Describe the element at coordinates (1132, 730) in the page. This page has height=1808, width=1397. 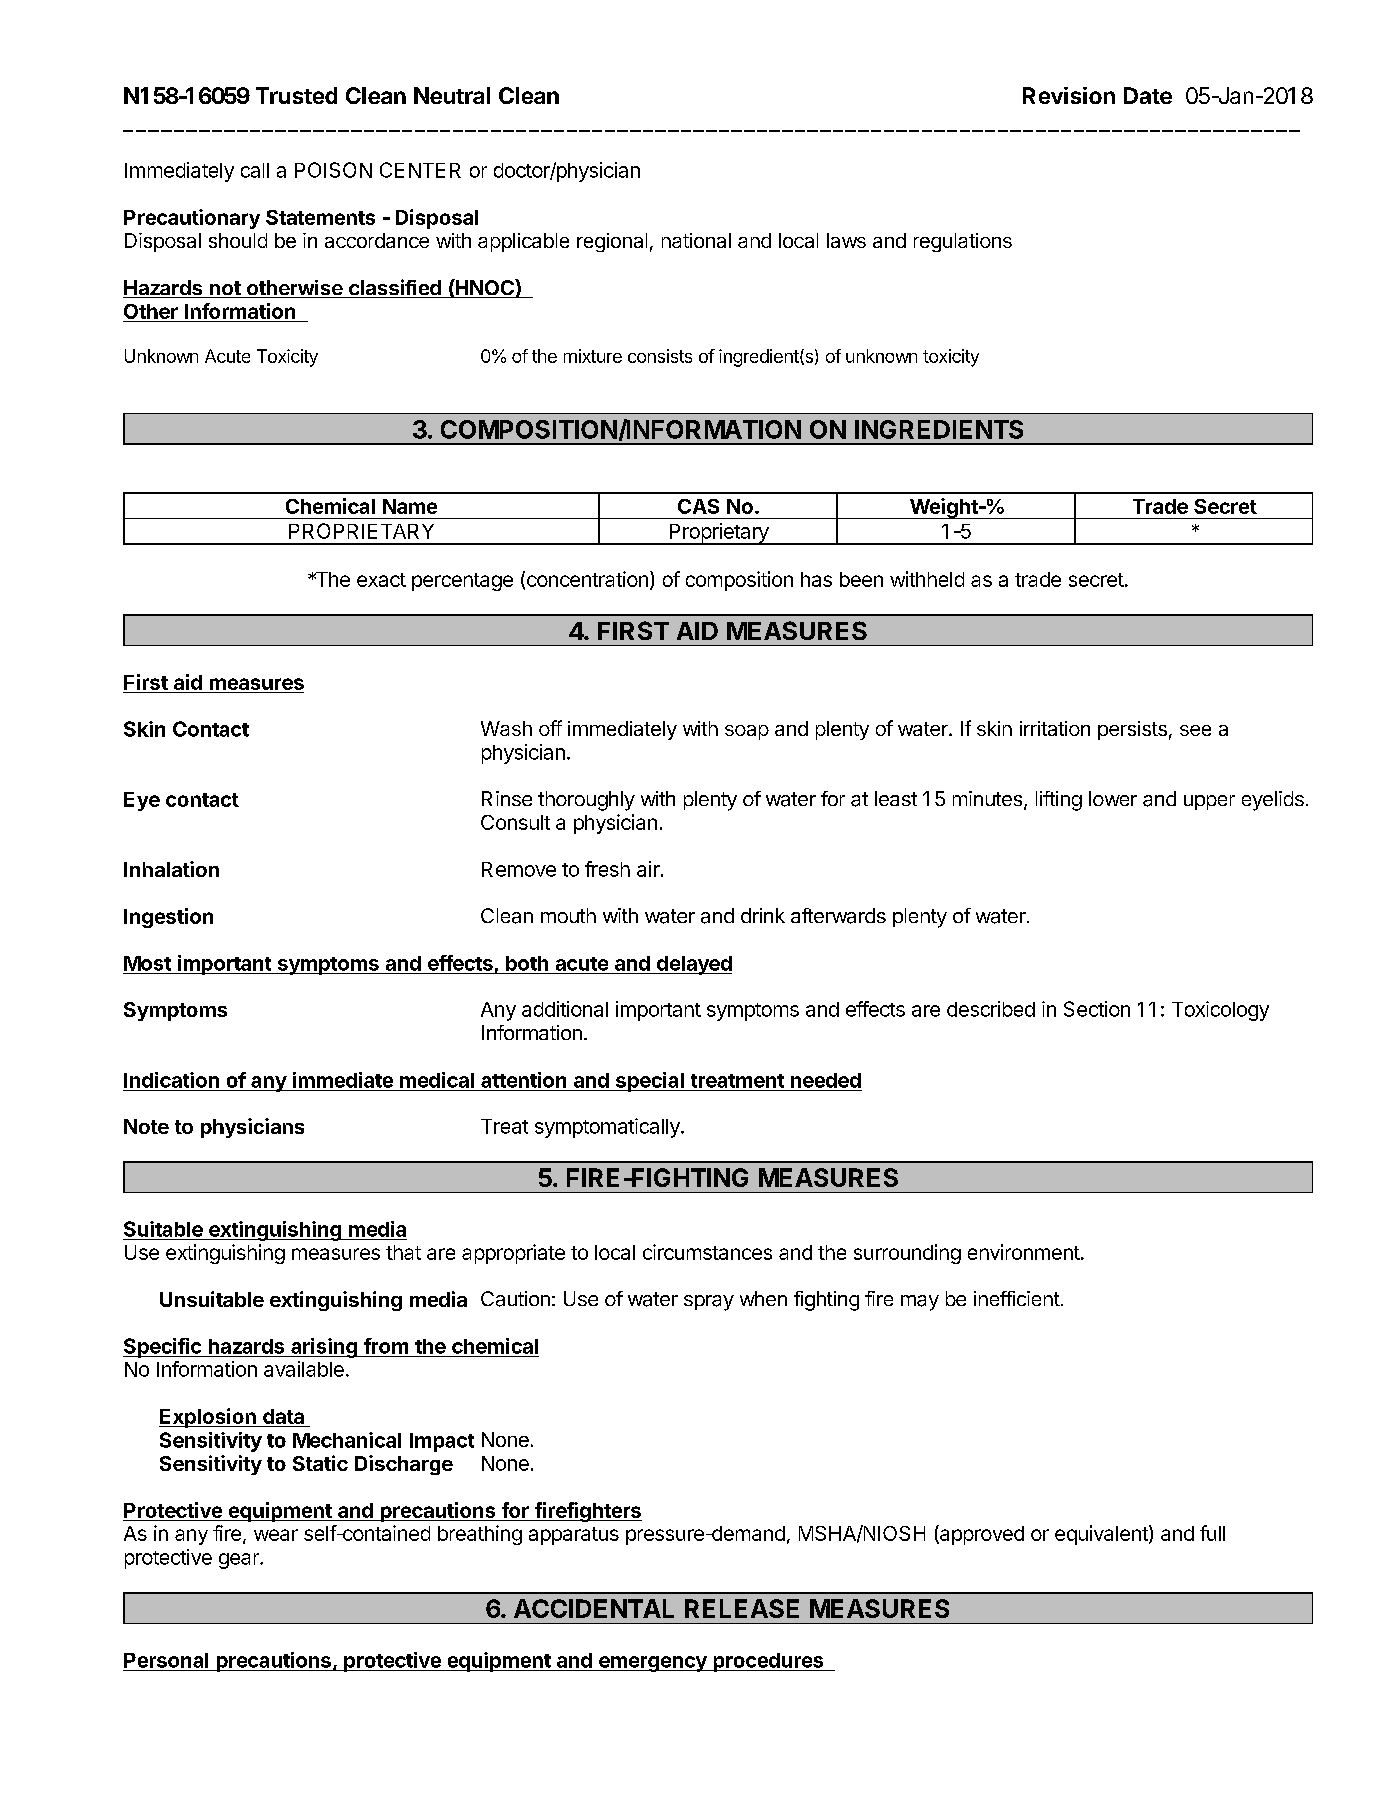
I see `persists` at that location.
